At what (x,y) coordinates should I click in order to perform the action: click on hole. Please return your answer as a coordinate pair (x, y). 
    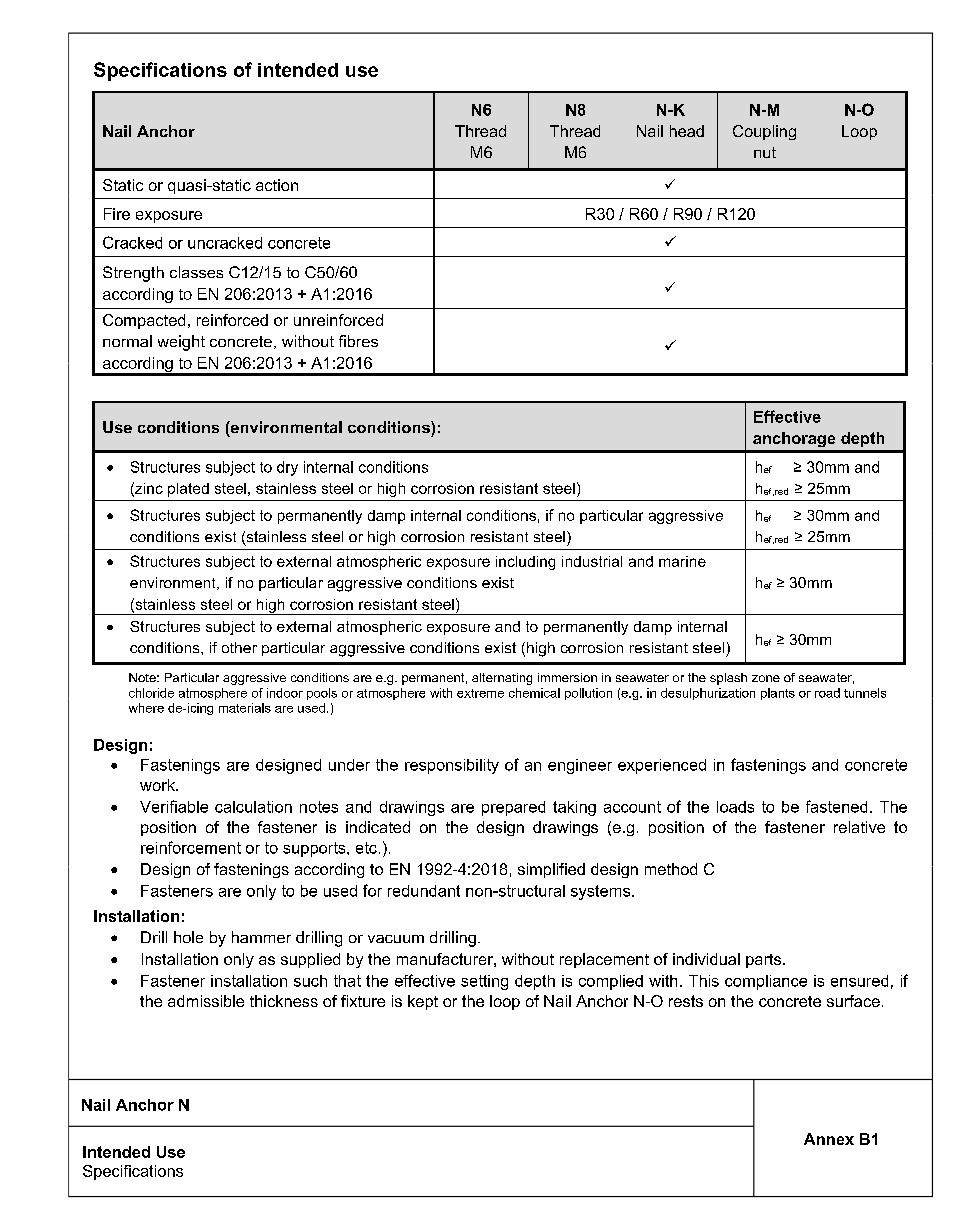
    Looking at the image, I should click on (188, 937).
